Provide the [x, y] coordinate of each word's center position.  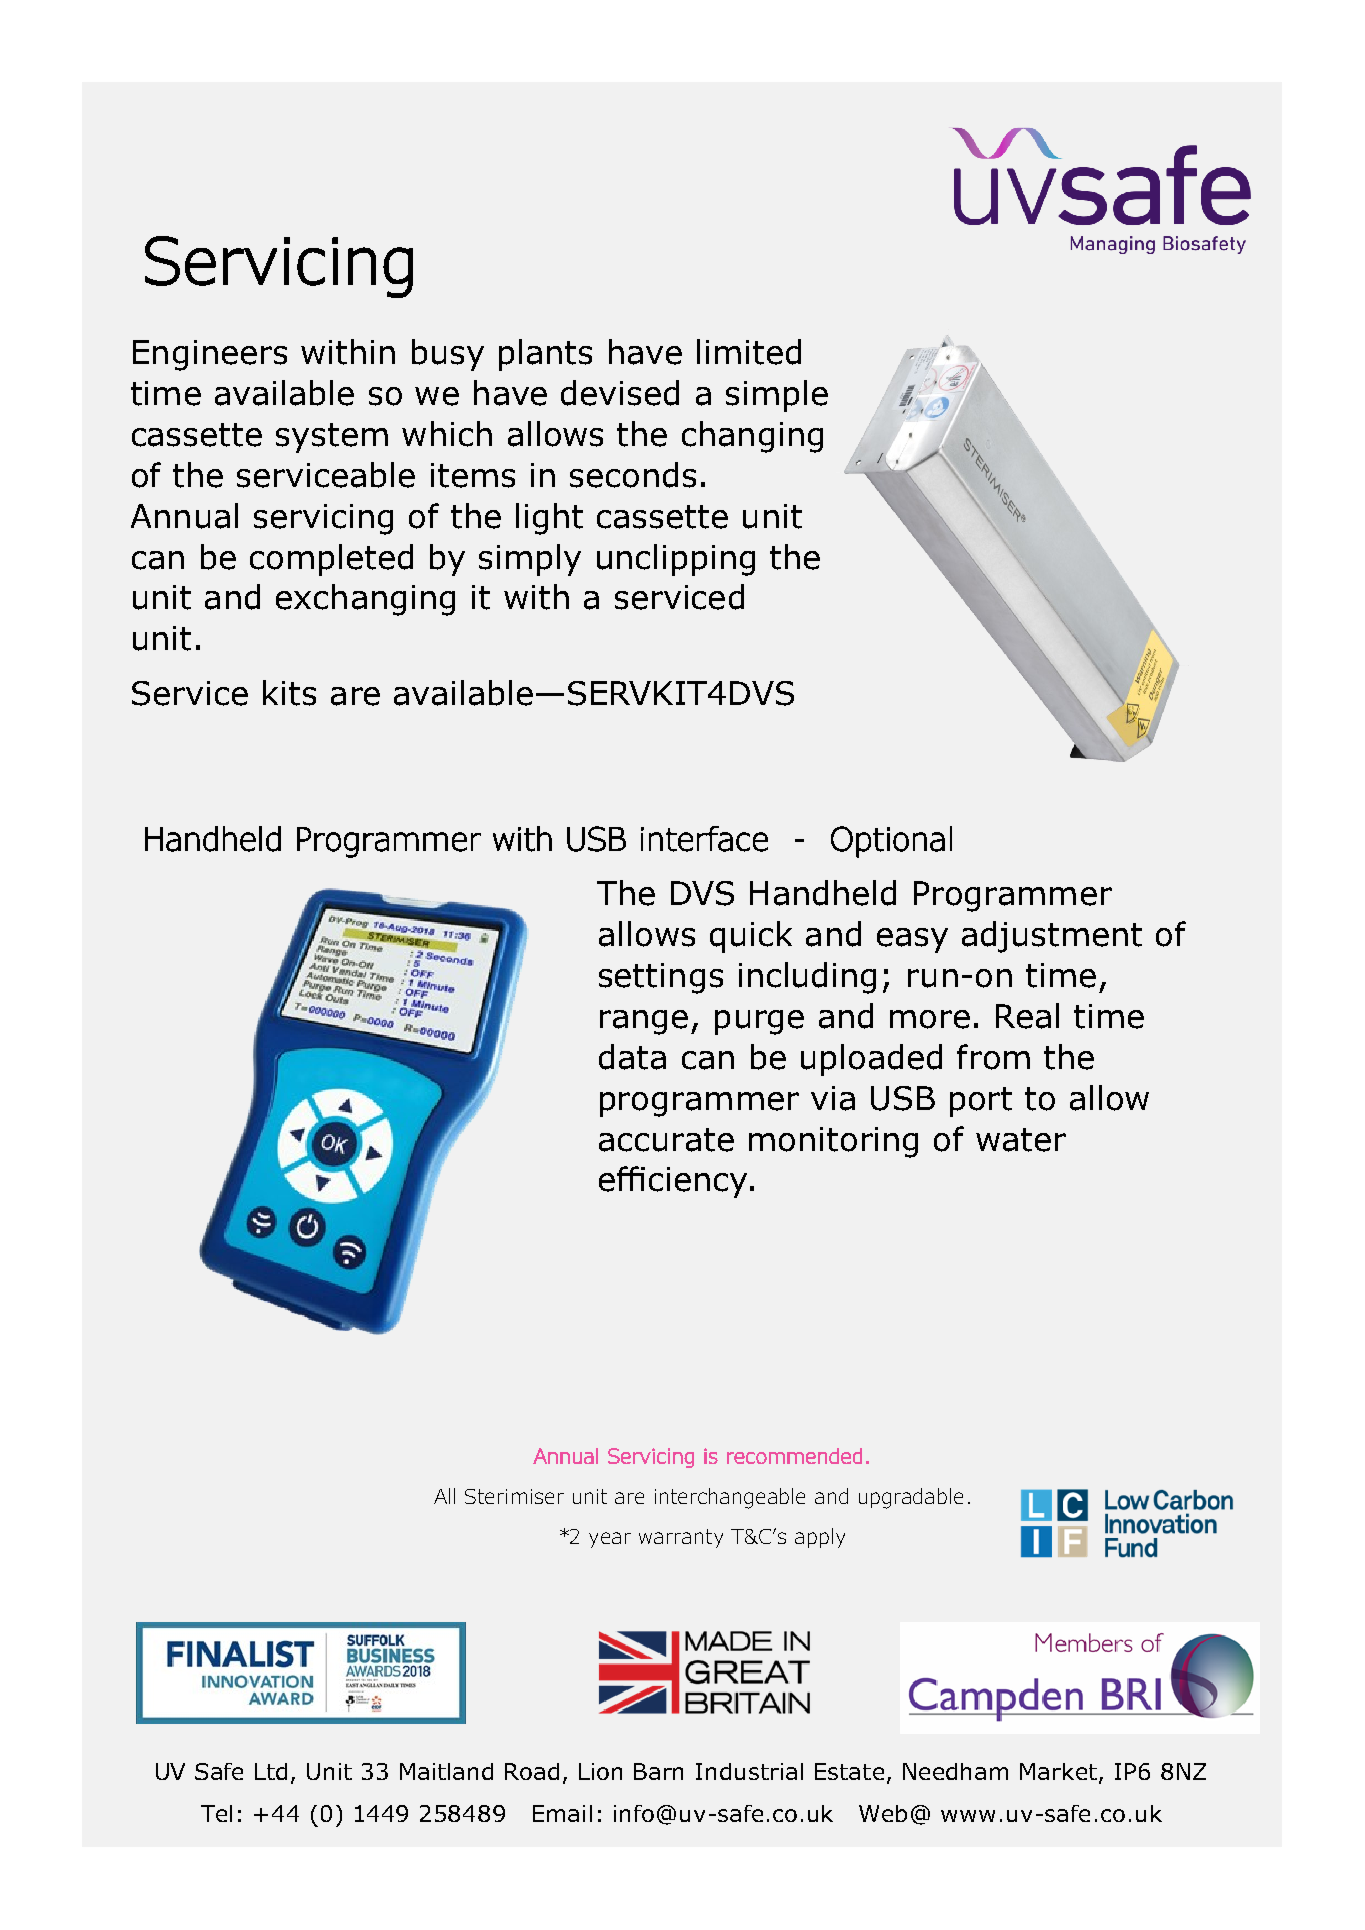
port [981, 1102]
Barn [658, 1771]
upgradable [911, 1498]
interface [704, 839]
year [610, 1540]
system [332, 438]
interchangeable [730, 1498]
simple [777, 396]
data [632, 1057]
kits [289, 693]
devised [620, 393]
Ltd [271, 1771]
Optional [891, 842]
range [644, 1022]
